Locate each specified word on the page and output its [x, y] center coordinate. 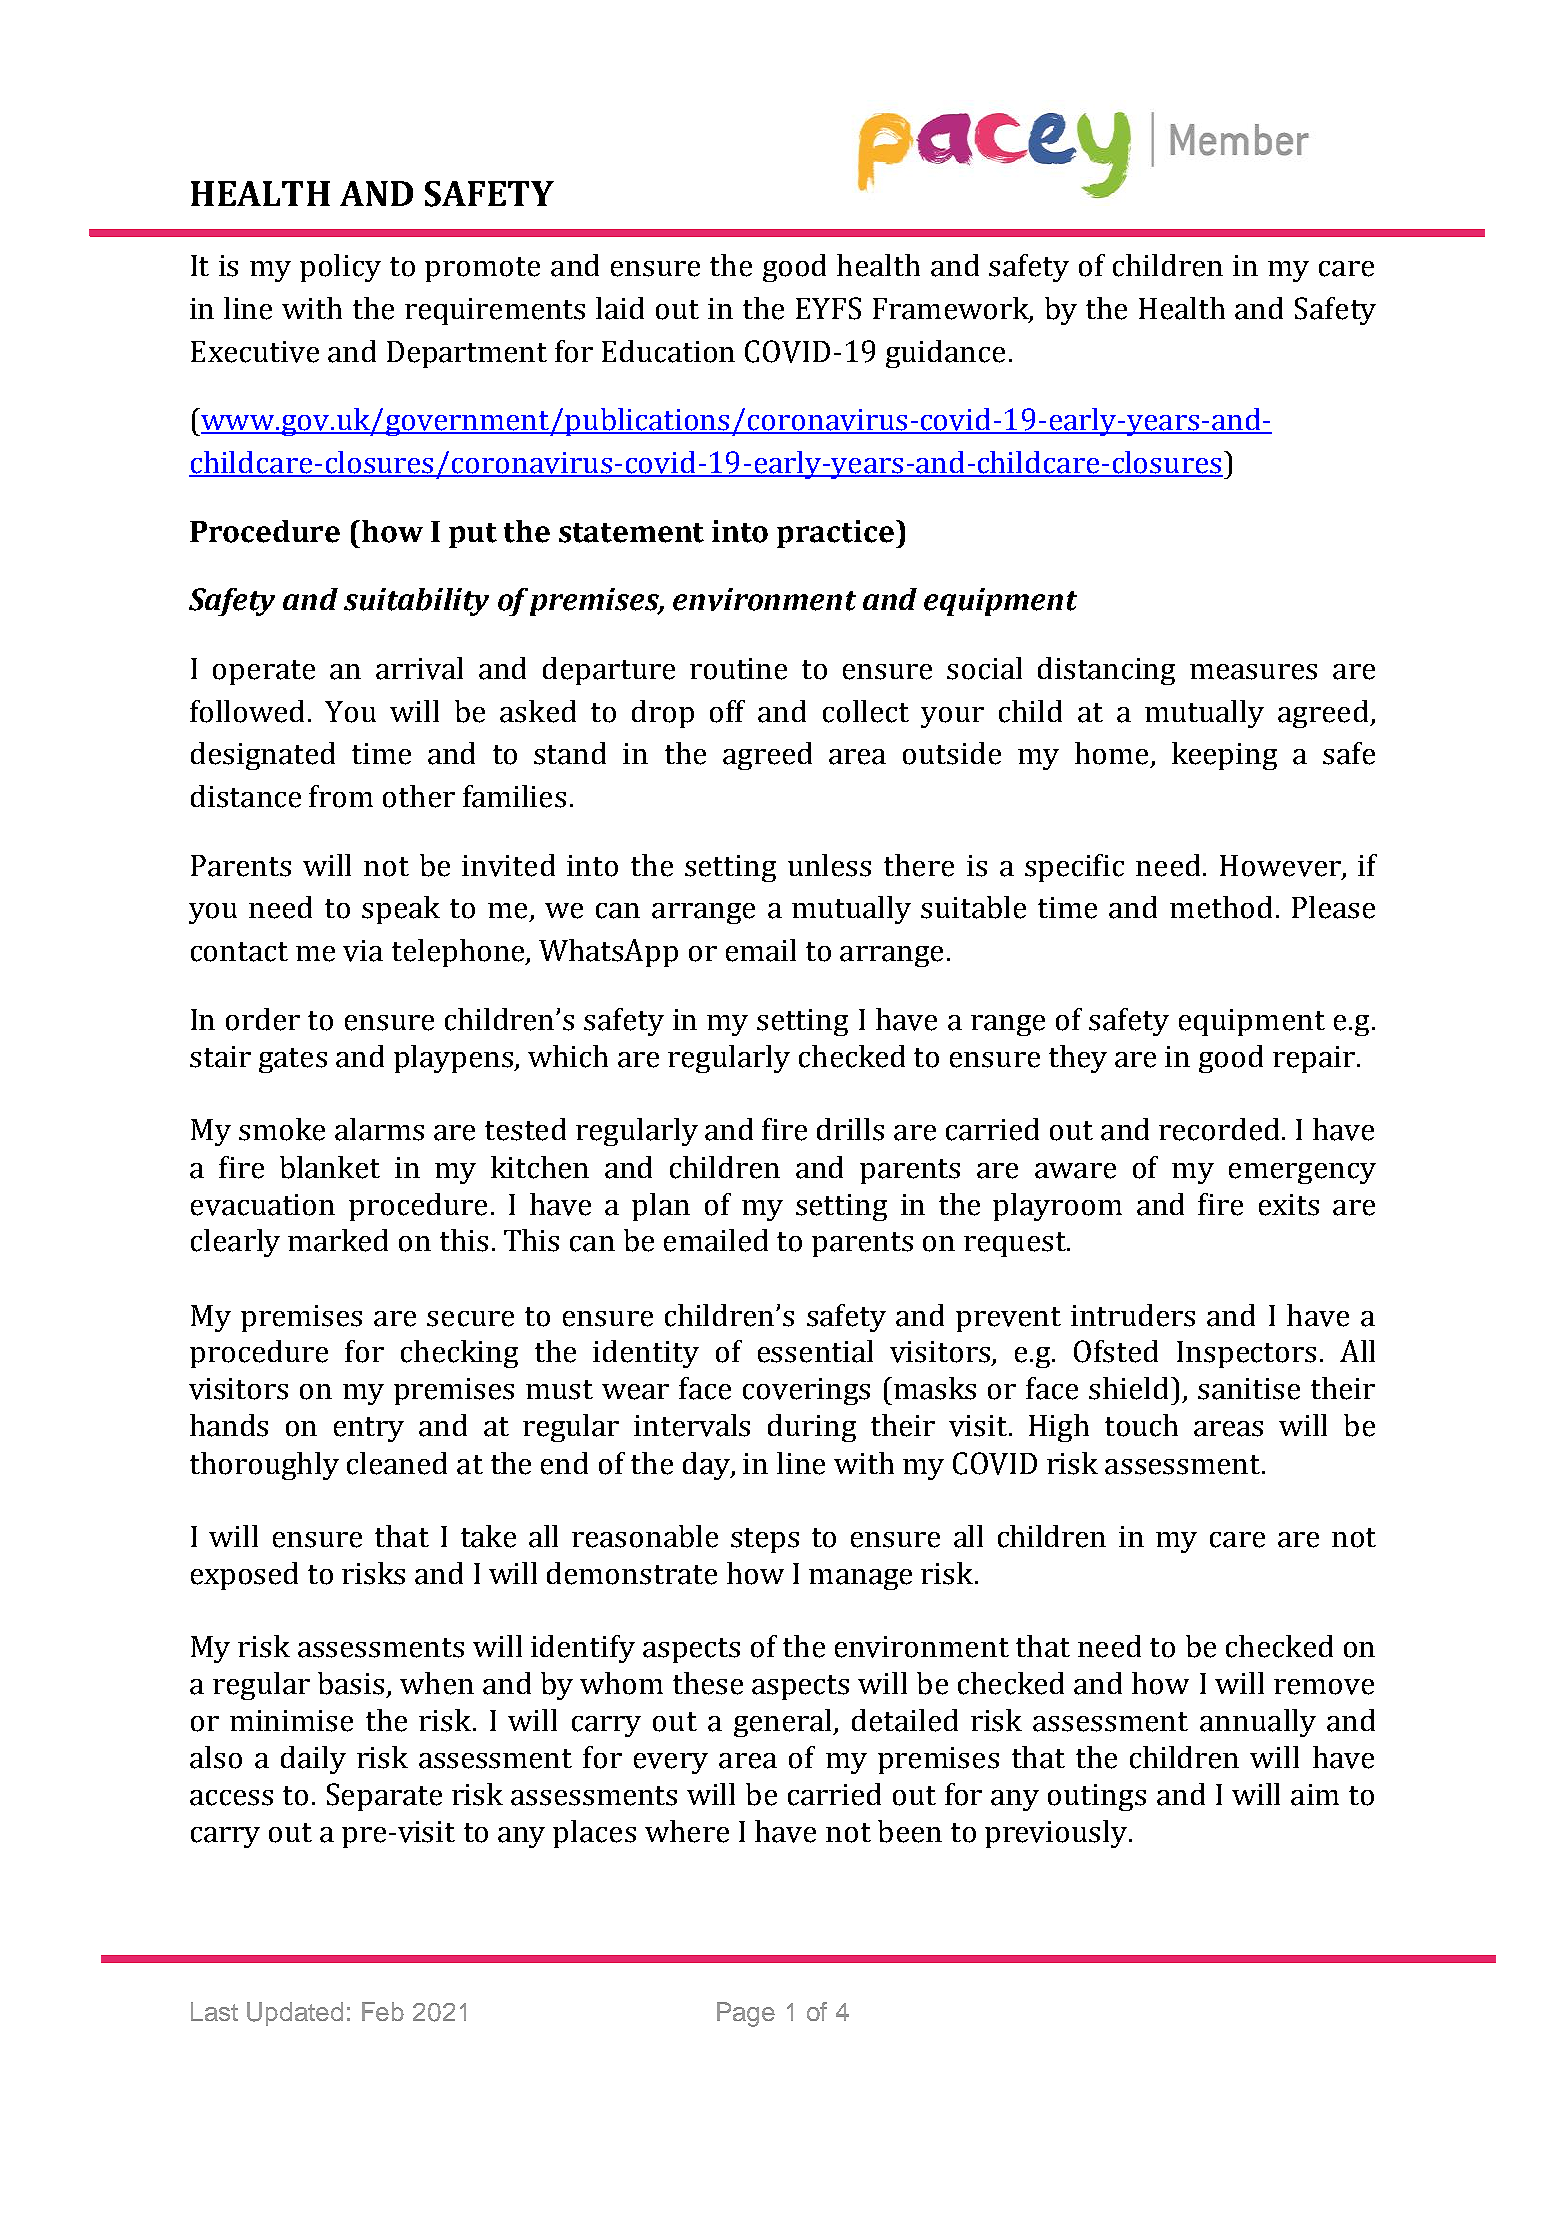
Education [668, 351]
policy [340, 268]
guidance [945, 354]
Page [746, 2014]
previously [1057, 1834]
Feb [383, 2011]
